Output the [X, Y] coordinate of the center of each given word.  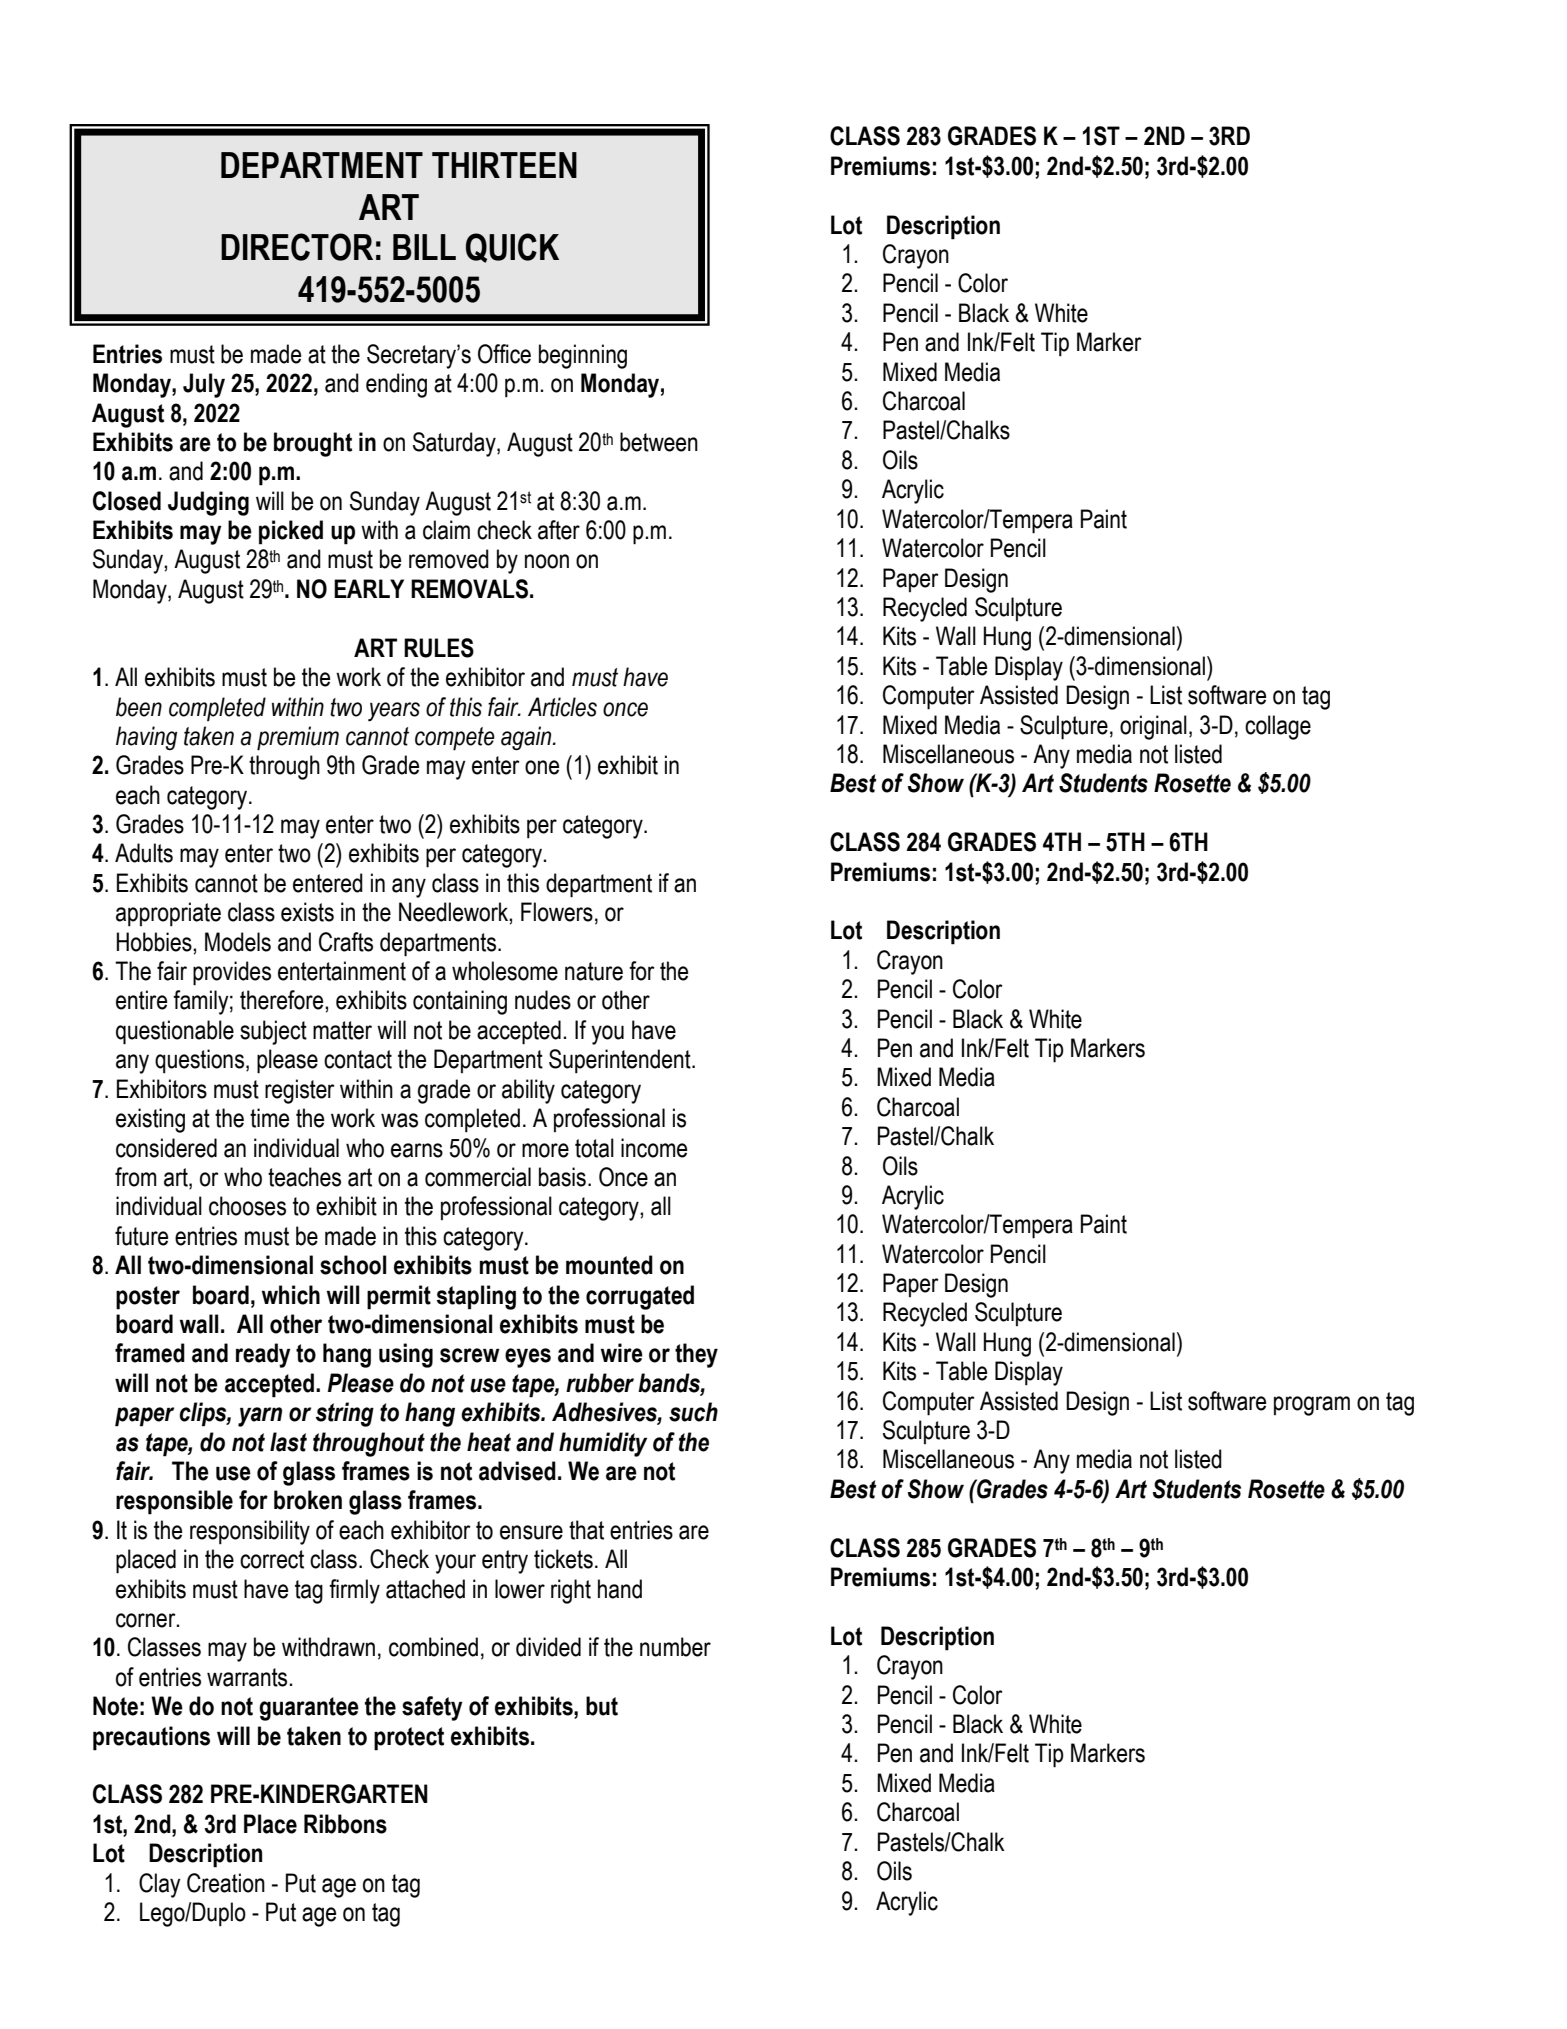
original [1153, 727]
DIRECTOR [297, 247]
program [1312, 1406]
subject [273, 1032]
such [693, 1412]
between [659, 442]
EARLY [369, 588]
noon [547, 561]
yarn [260, 1417]
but [602, 1706]
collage [1278, 727]
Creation [226, 1883]
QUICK [512, 248]
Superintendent [621, 1061]
